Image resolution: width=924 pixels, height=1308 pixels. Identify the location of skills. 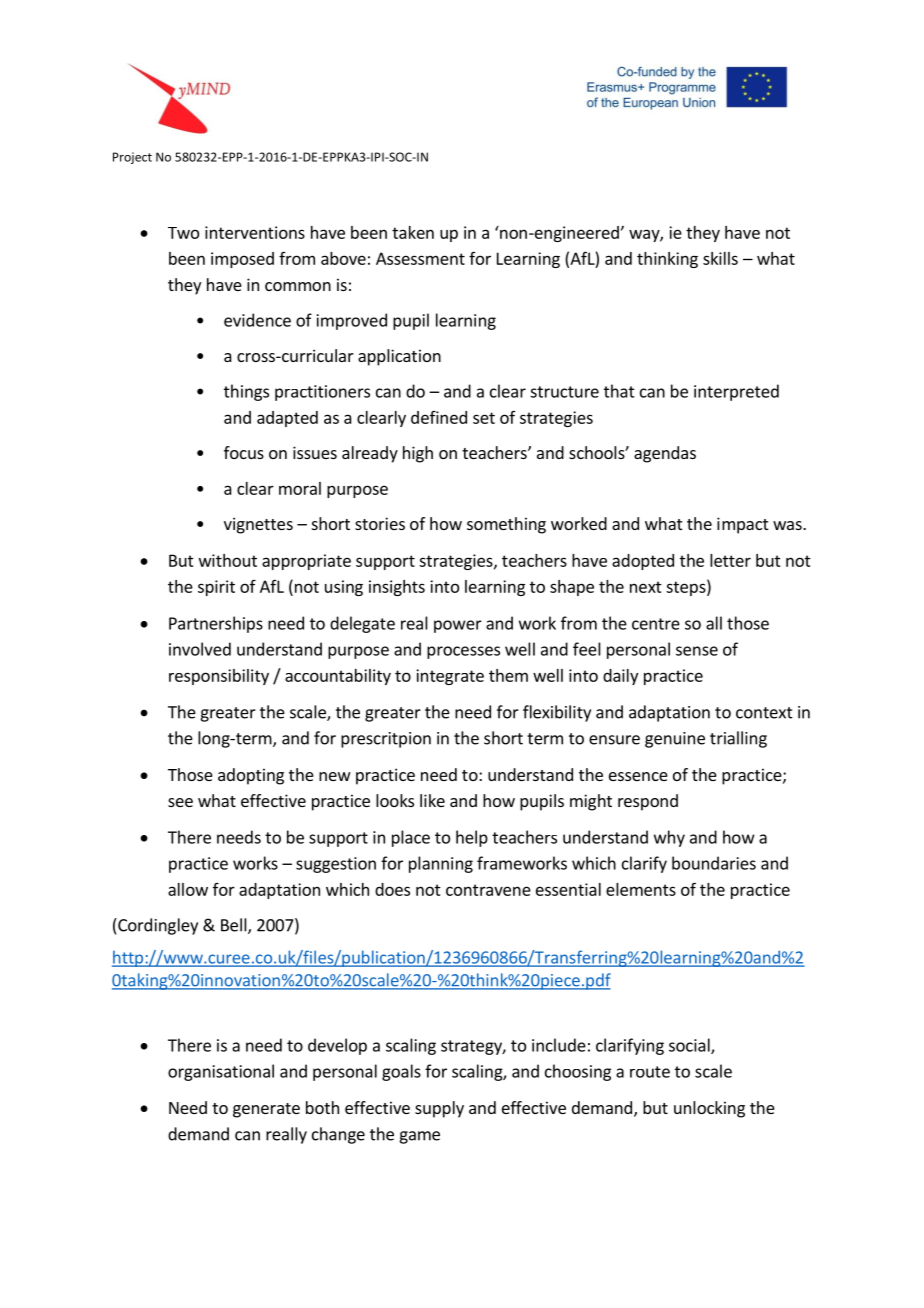
(720, 258).
